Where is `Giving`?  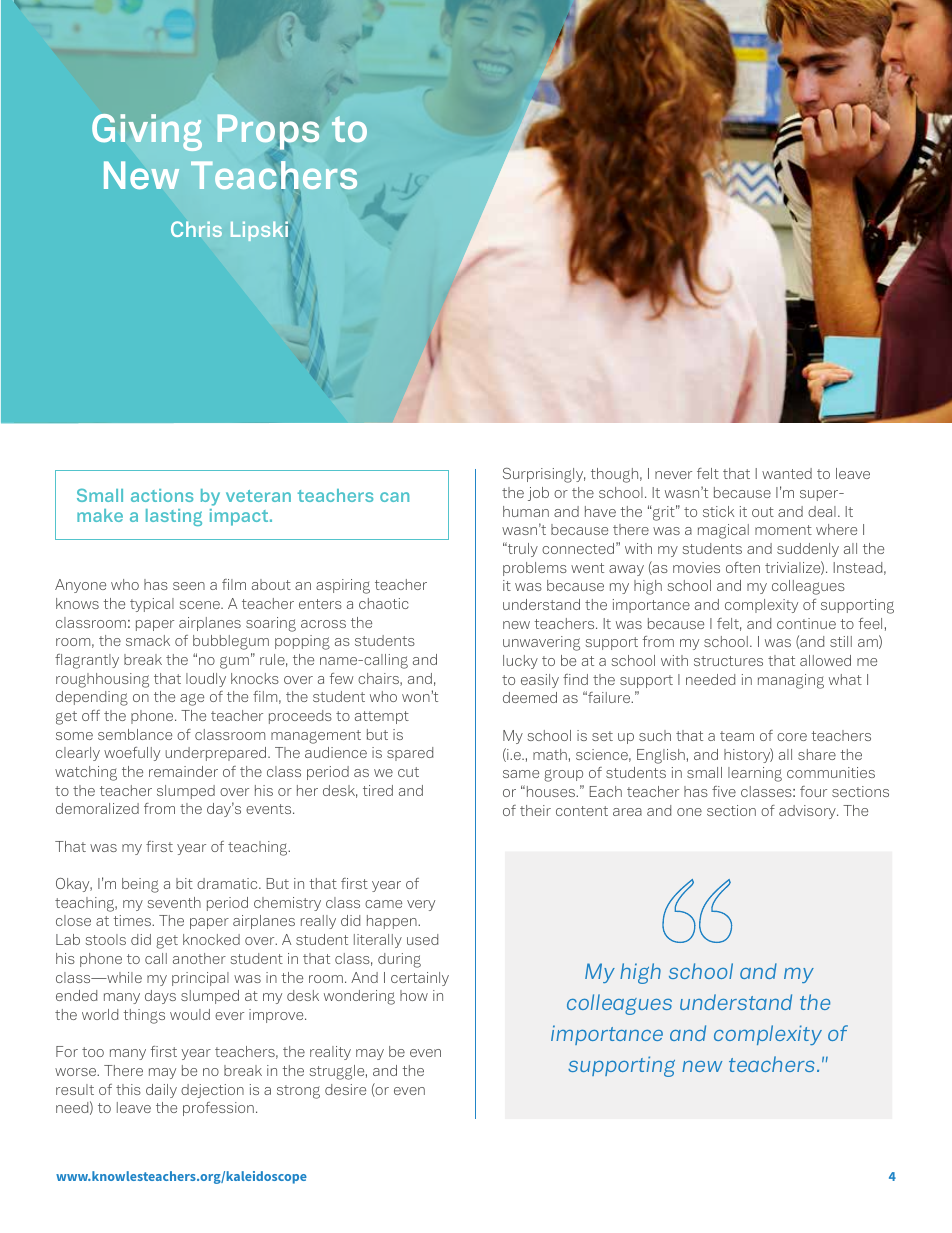
Giving is located at coordinates (147, 132).
